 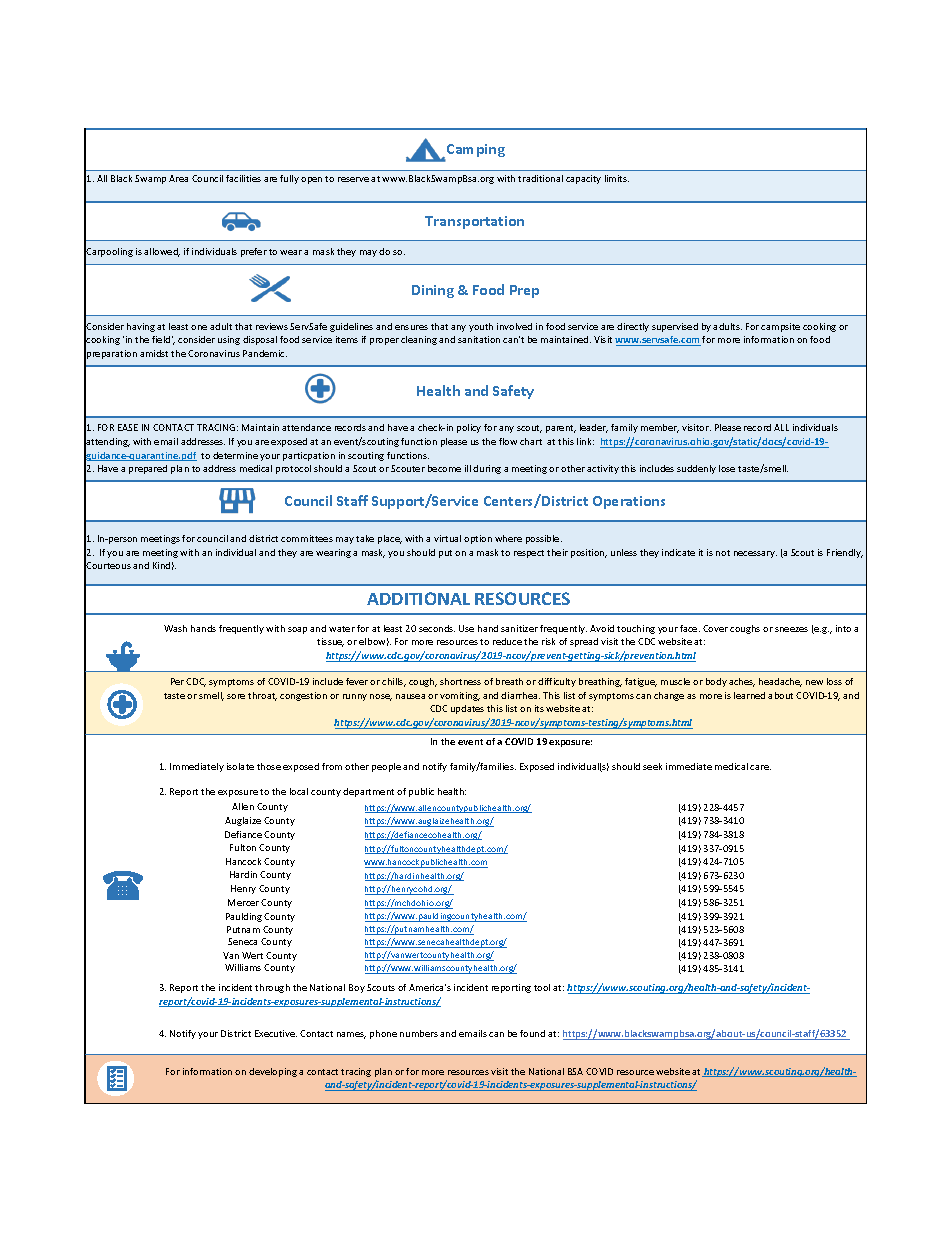 I want to click on tool, so click(x=542, y=987).
